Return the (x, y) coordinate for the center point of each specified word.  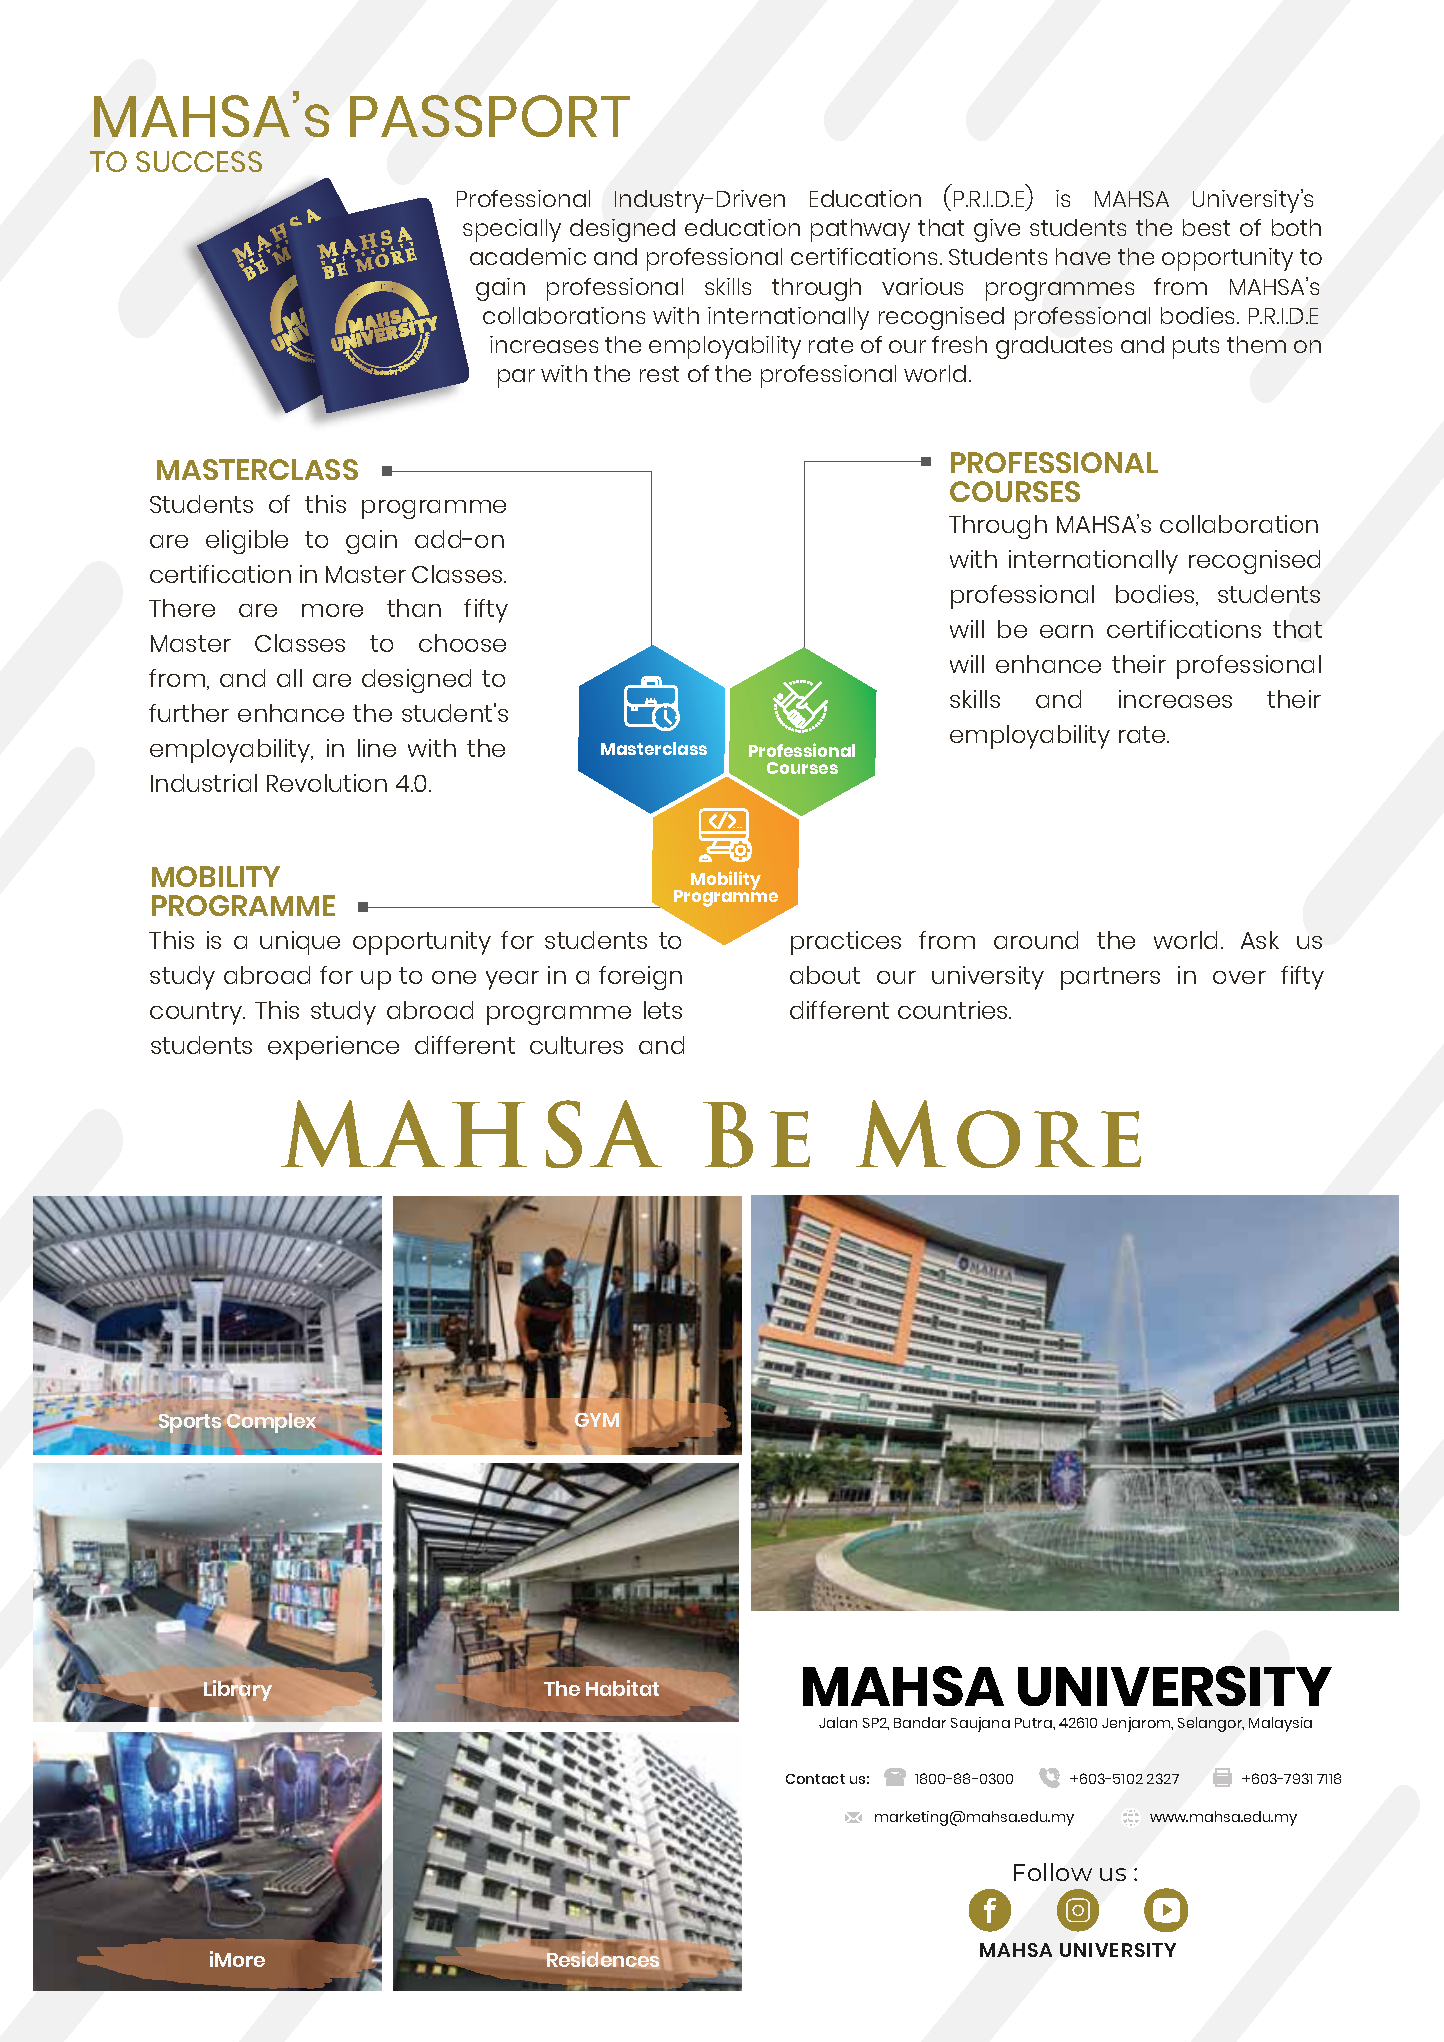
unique (300, 943)
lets (663, 1010)
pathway (860, 230)
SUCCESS (199, 161)
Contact (815, 1779)
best (1206, 227)
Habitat (622, 1688)
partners (1110, 978)
